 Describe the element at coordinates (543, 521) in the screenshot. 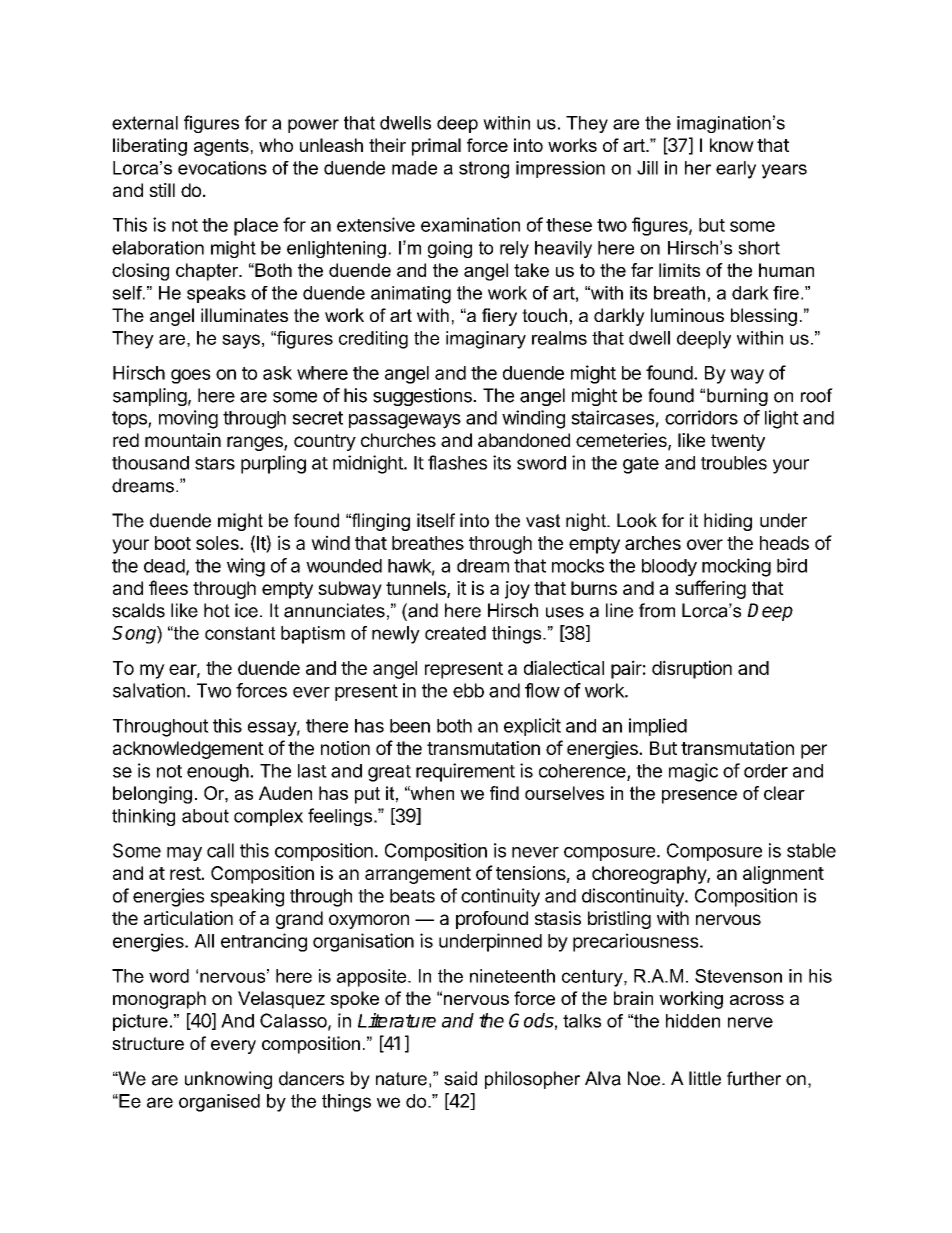

I see `vast` at that location.
